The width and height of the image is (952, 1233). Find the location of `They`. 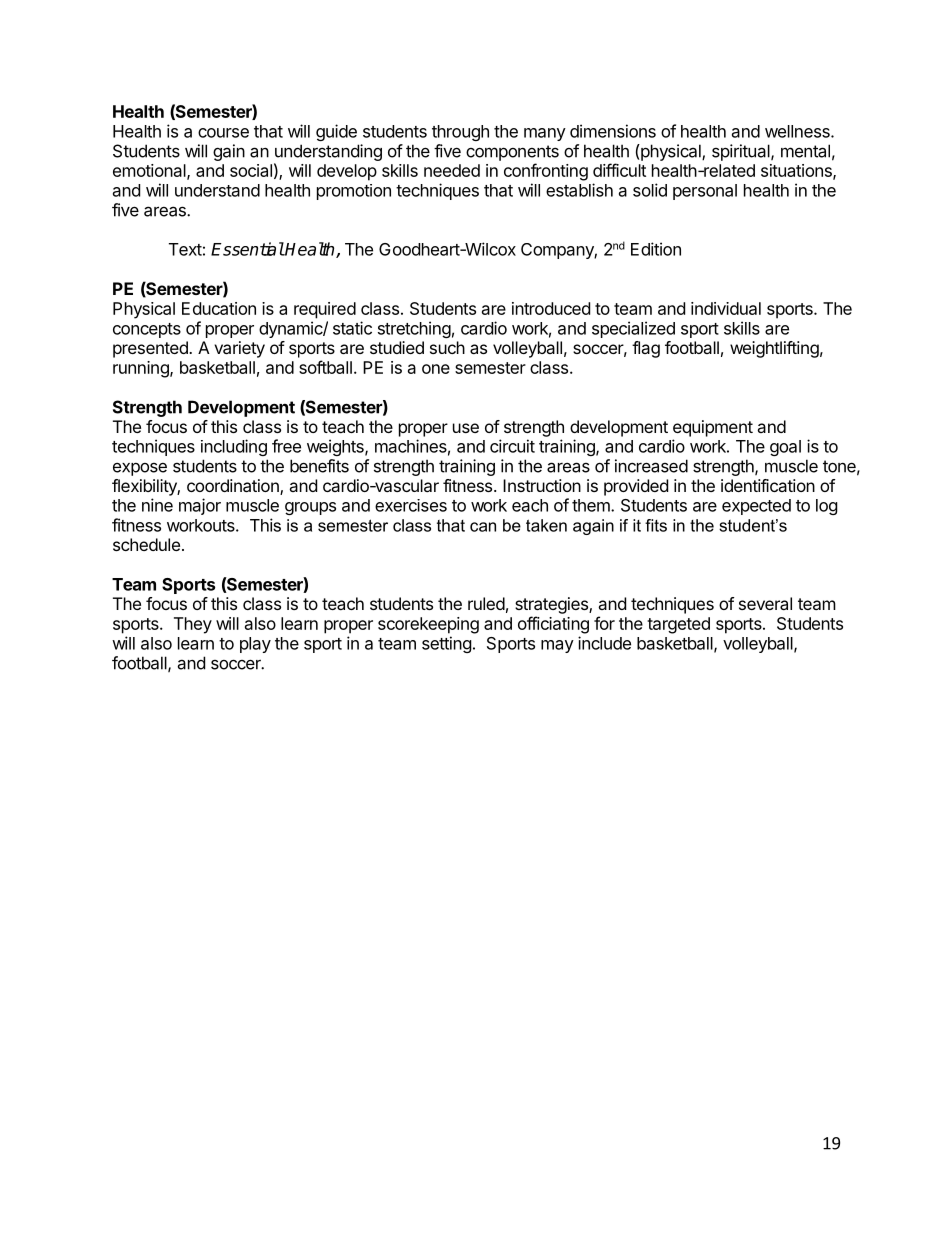

They is located at coordinates (193, 625).
